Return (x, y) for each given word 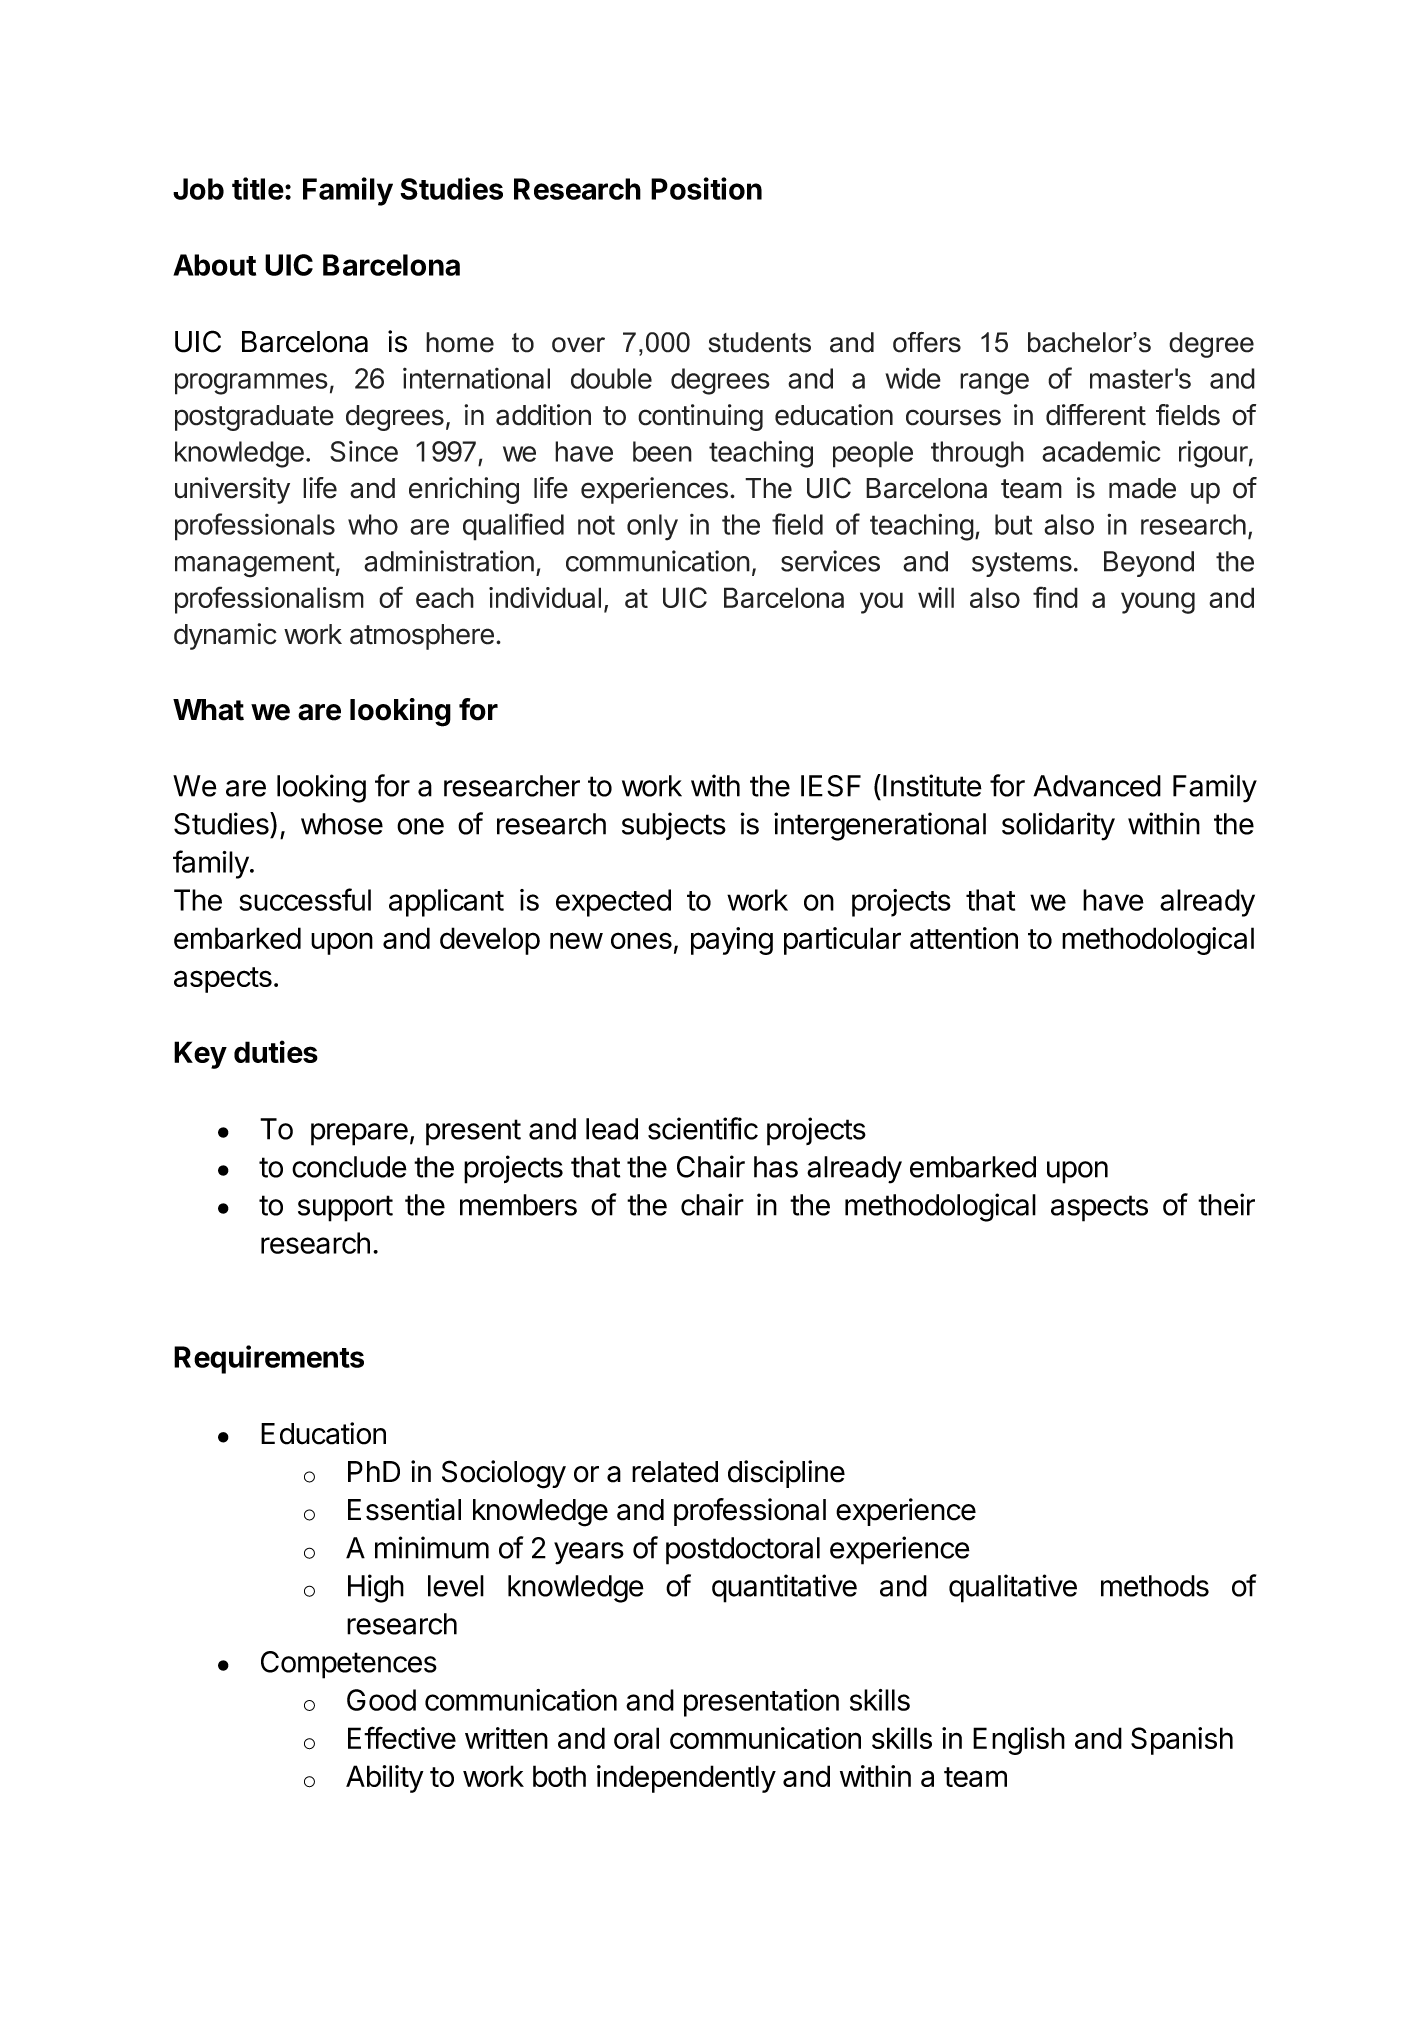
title (258, 188)
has (776, 1167)
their (1226, 1204)
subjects (674, 826)
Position (706, 188)
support (345, 1208)
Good (381, 1700)
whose (342, 824)
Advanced (1097, 786)
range (994, 384)
